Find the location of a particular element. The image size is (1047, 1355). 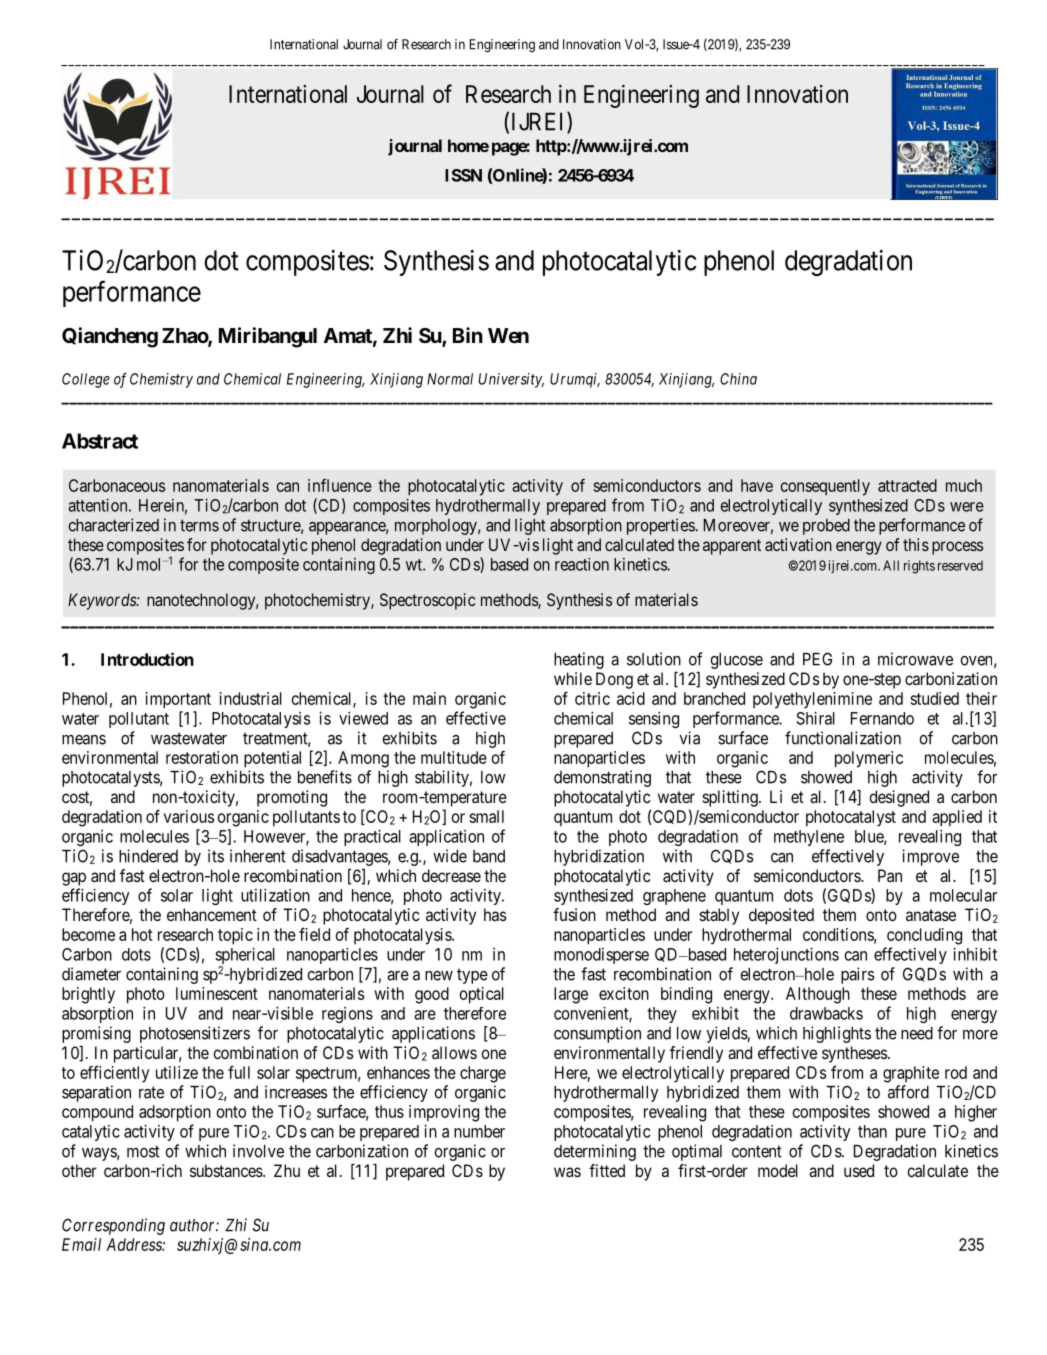

reaction is located at coordinates (582, 564).
